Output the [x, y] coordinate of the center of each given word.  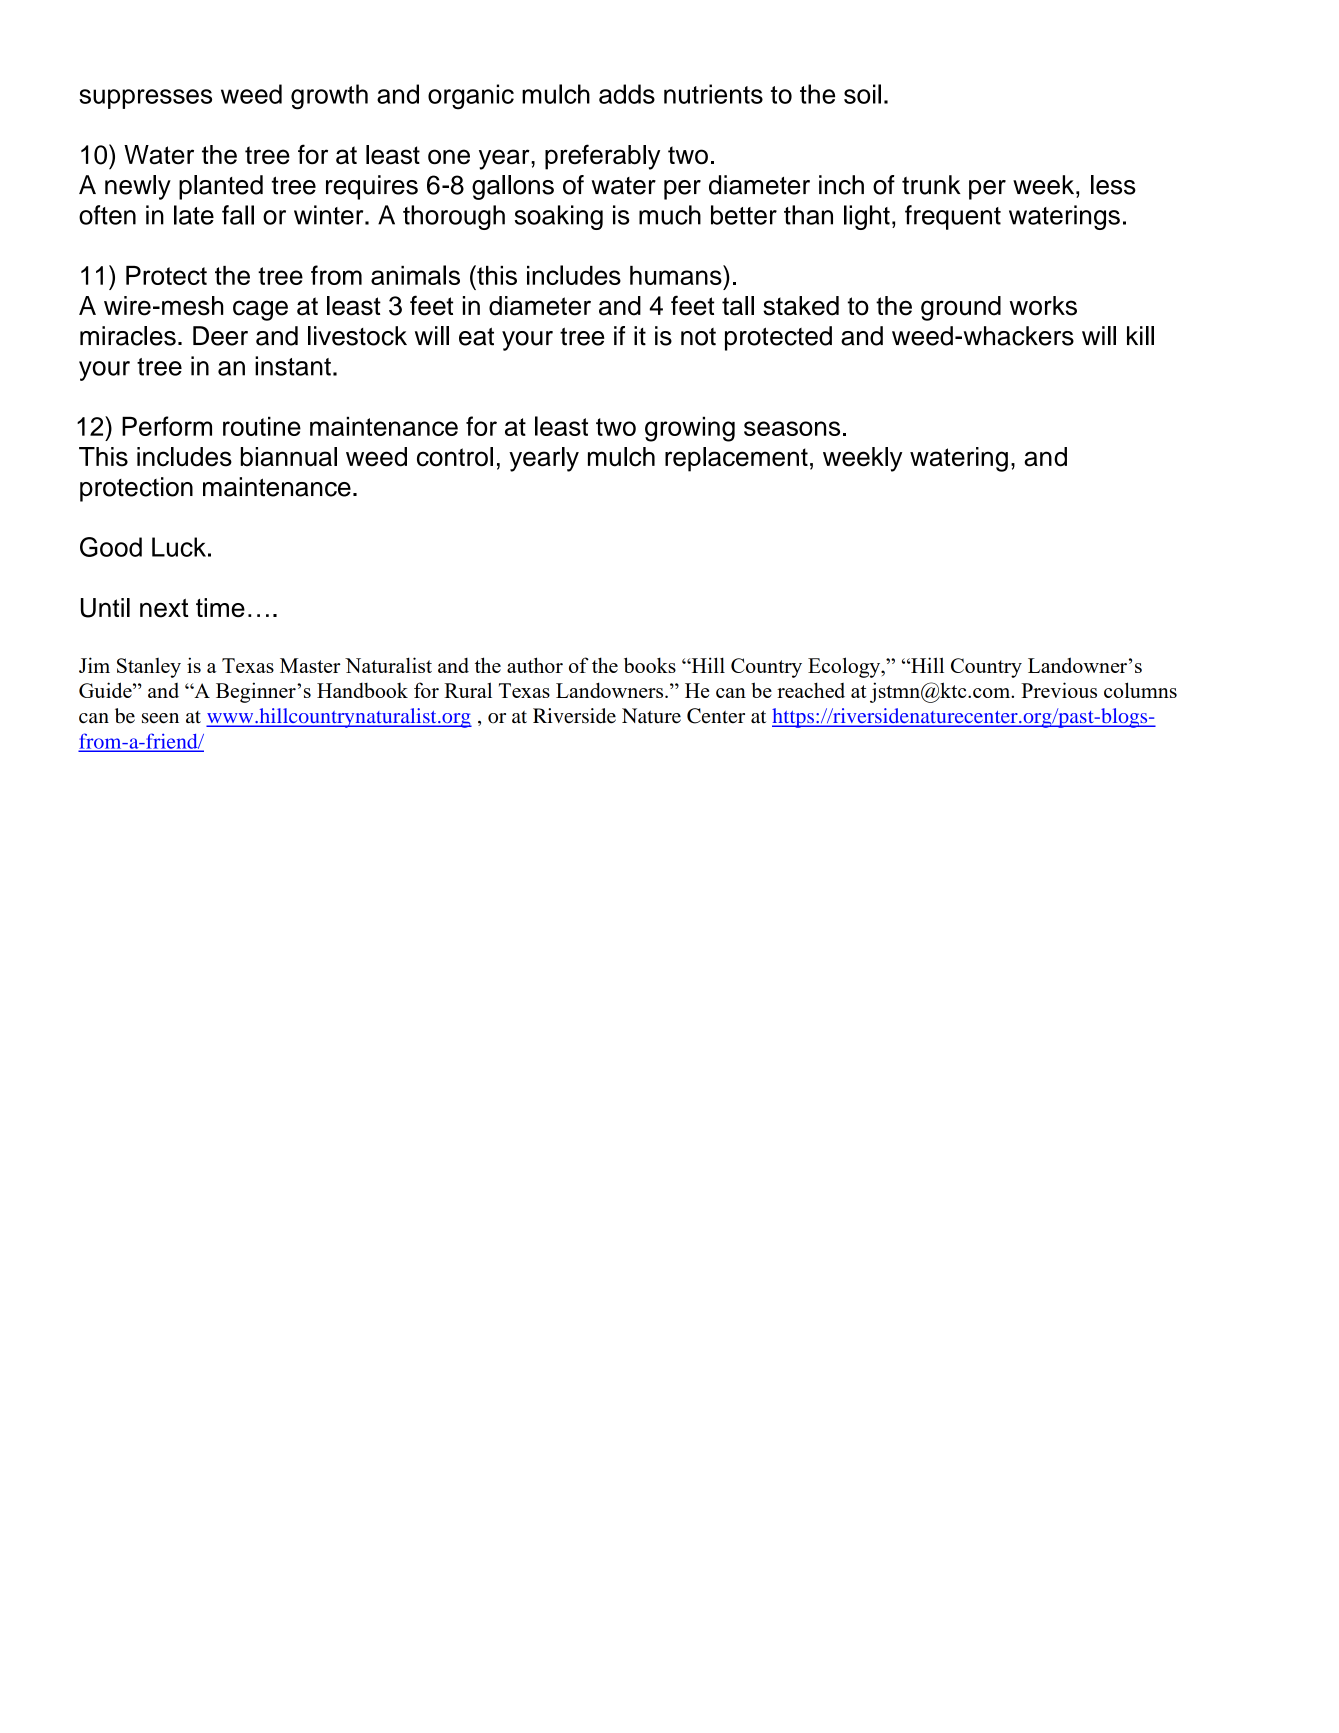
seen [160, 718]
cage [260, 310]
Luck [179, 547]
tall [738, 306]
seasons [792, 428]
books [650, 665]
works [1043, 306]
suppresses [145, 99]
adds [627, 94]
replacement [736, 459]
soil [862, 94]
